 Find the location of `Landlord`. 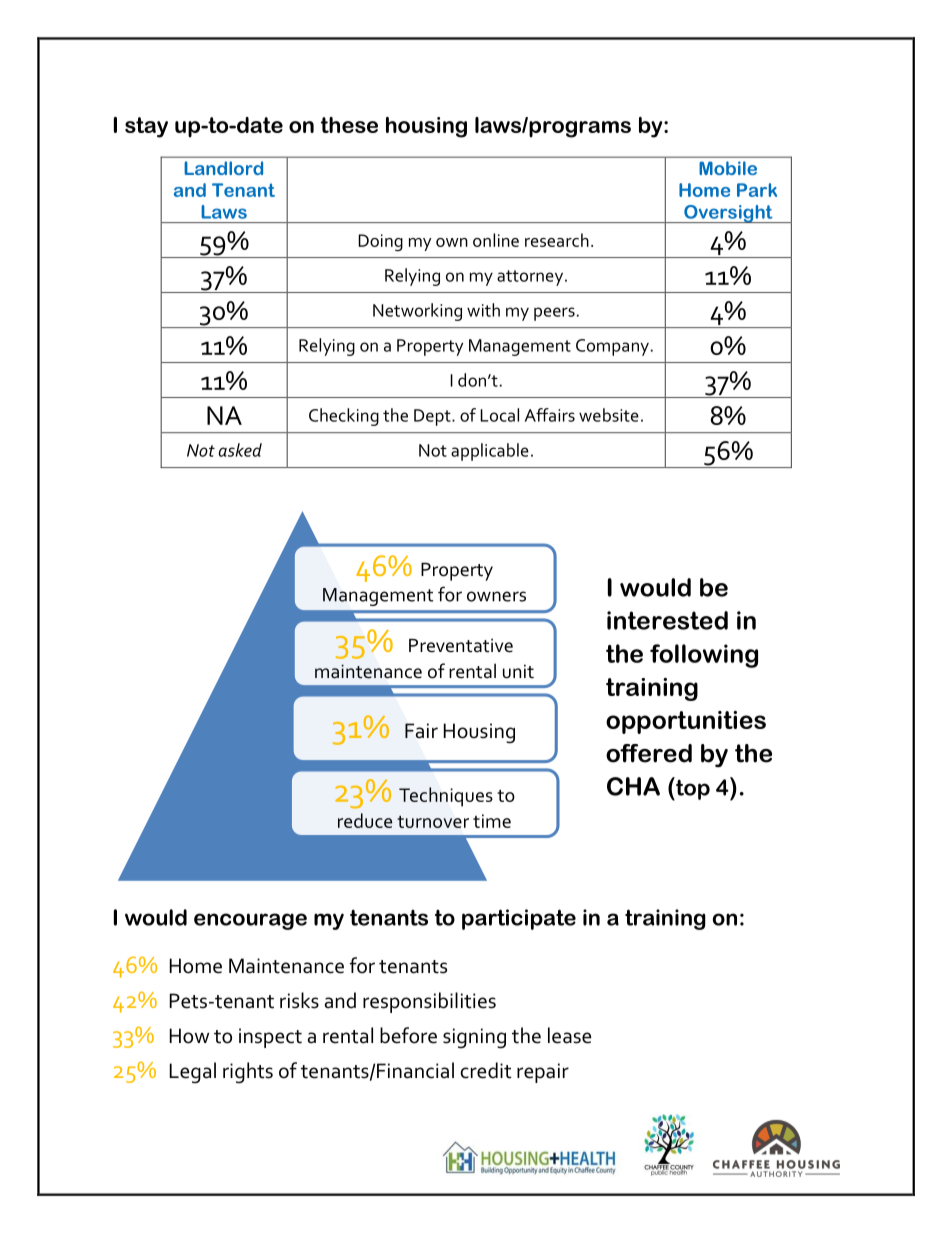

Landlord is located at coordinates (223, 168).
